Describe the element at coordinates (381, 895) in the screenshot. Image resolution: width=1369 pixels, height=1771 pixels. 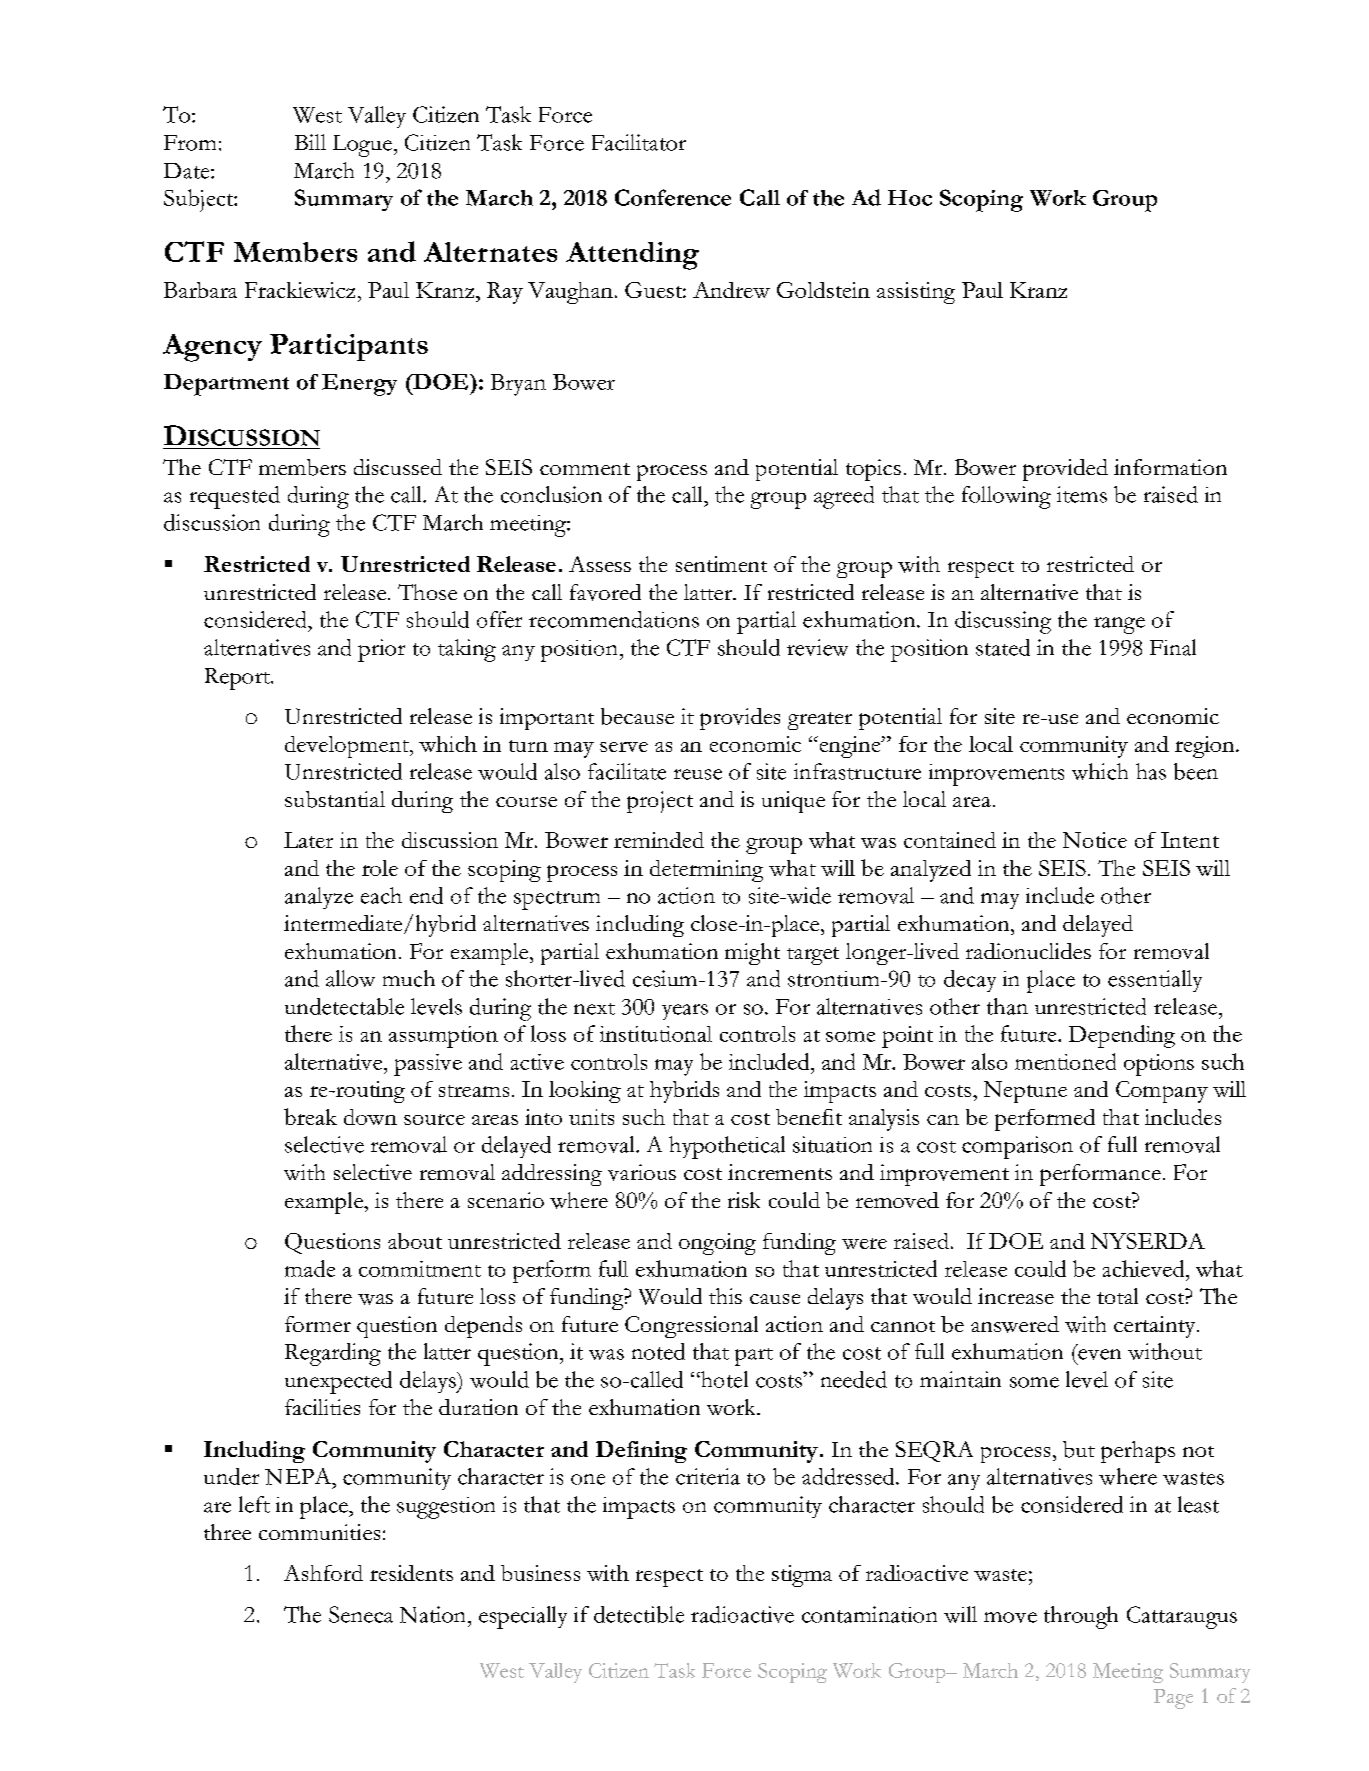
I see `each` at that location.
